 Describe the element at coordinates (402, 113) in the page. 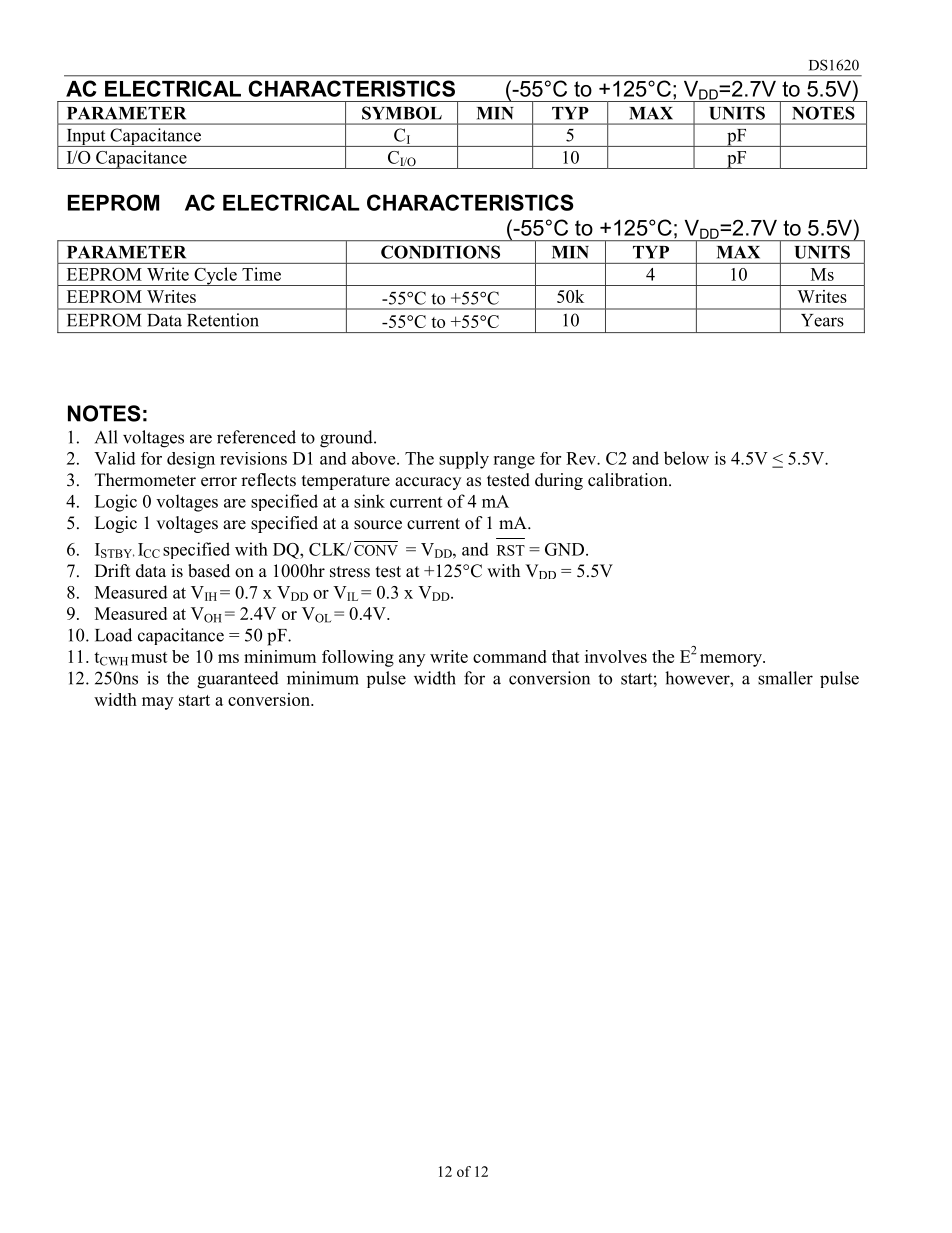

I see `SYMBOL` at that location.
